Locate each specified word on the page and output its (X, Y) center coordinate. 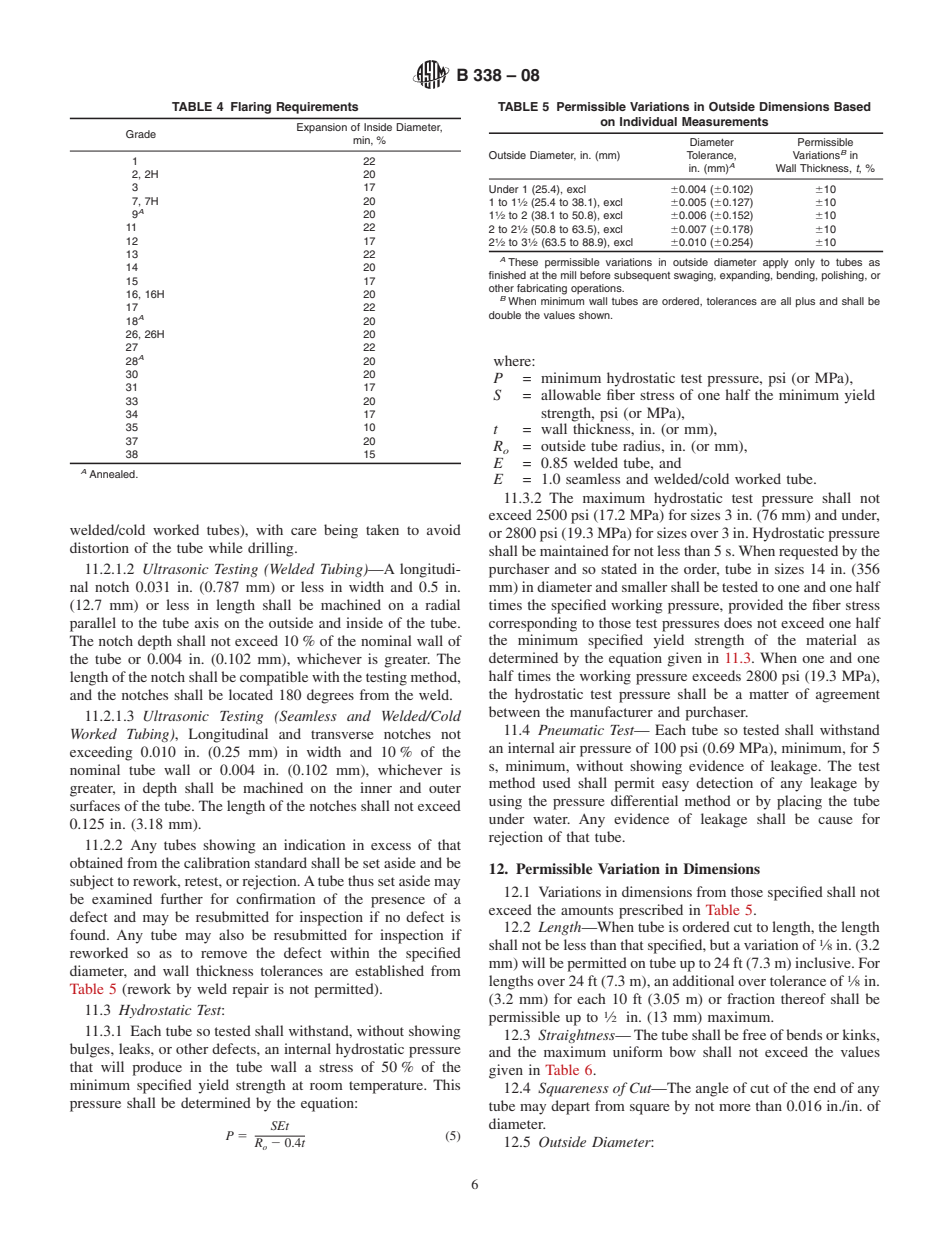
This (446, 1084)
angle (712, 1089)
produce (157, 1068)
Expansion (322, 128)
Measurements (725, 121)
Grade (141, 134)
